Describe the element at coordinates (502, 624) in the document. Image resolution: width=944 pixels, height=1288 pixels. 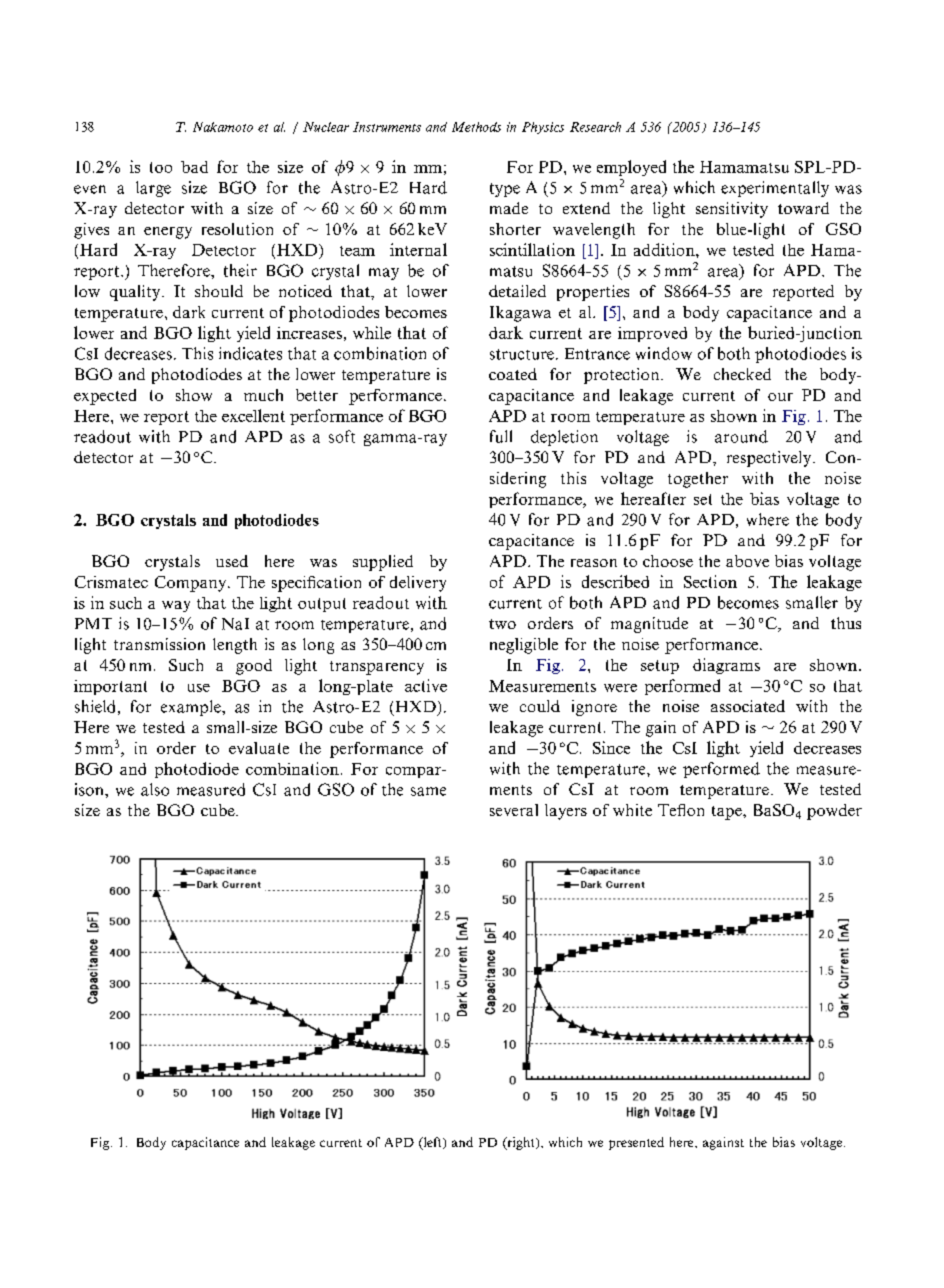
I see `two` at that location.
